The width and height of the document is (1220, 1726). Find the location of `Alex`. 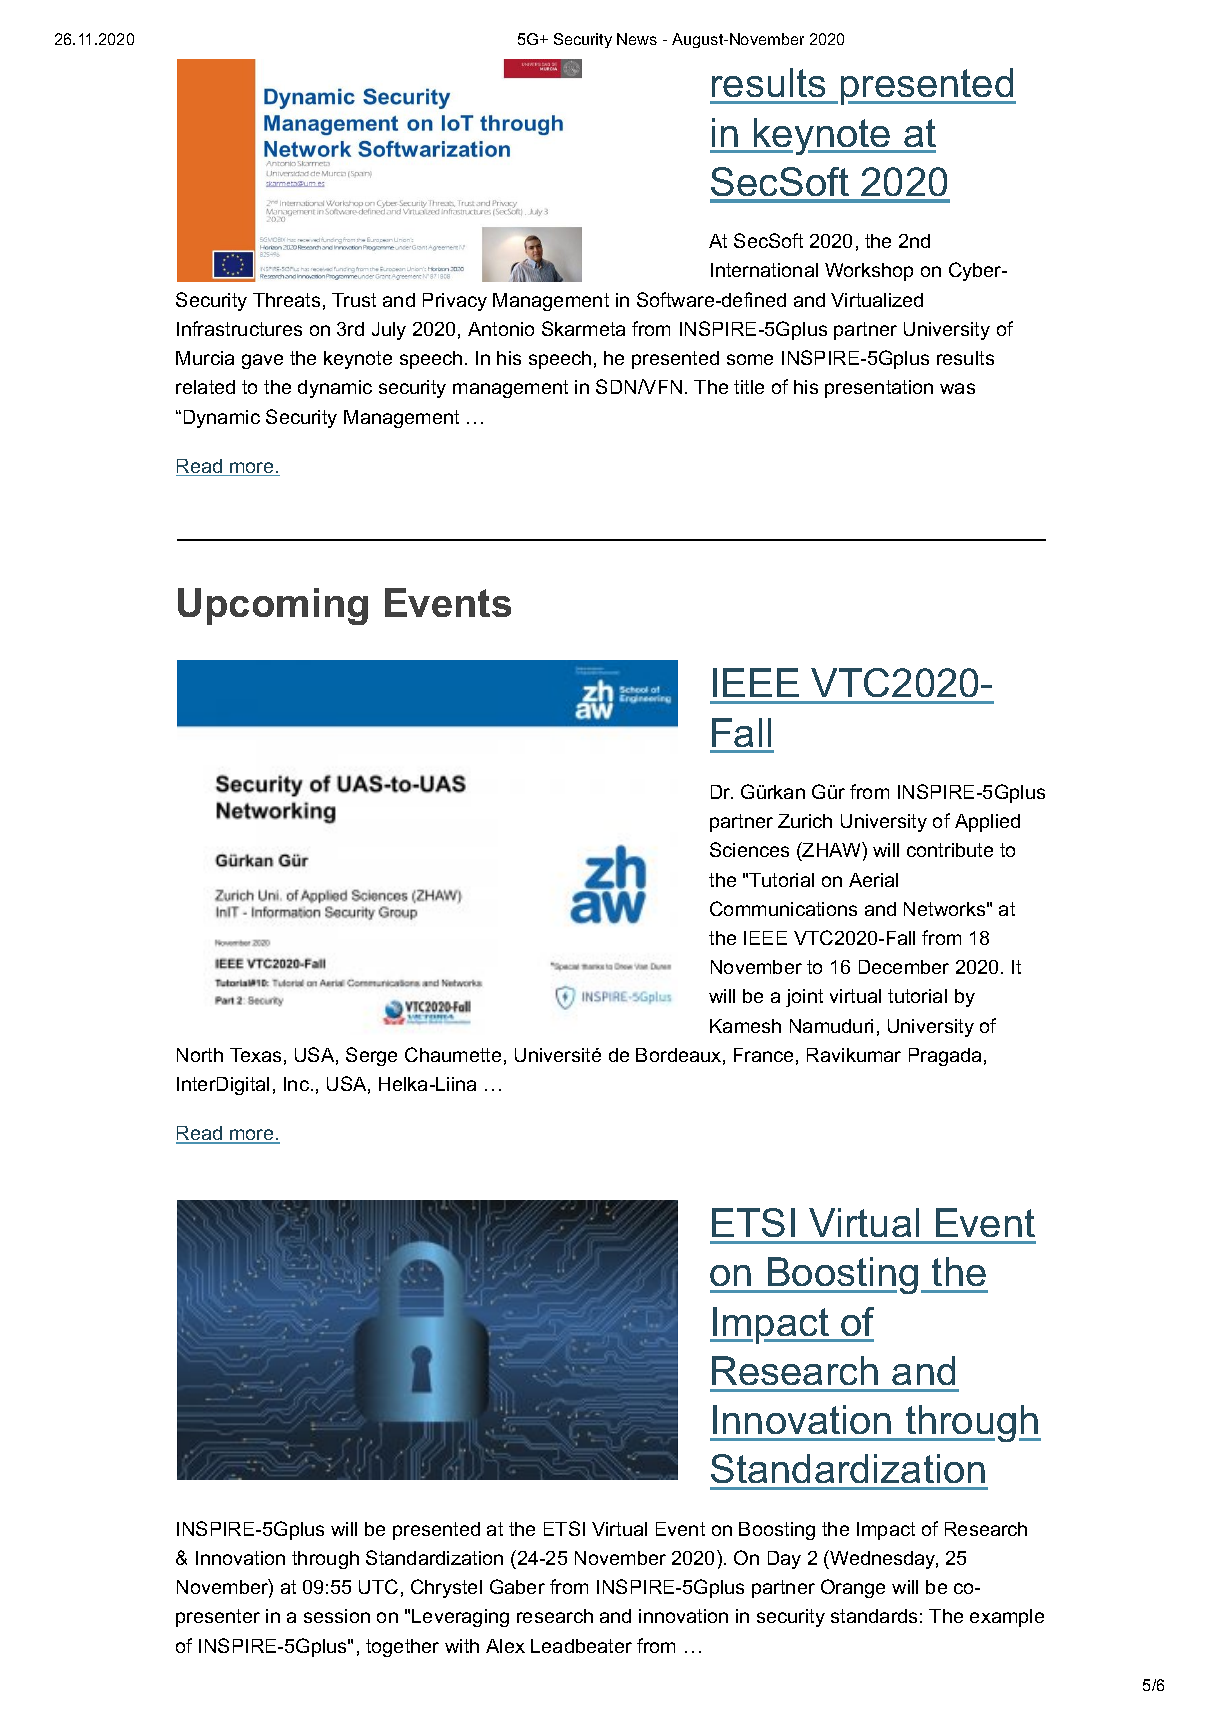

Alex is located at coordinates (505, 1646).
